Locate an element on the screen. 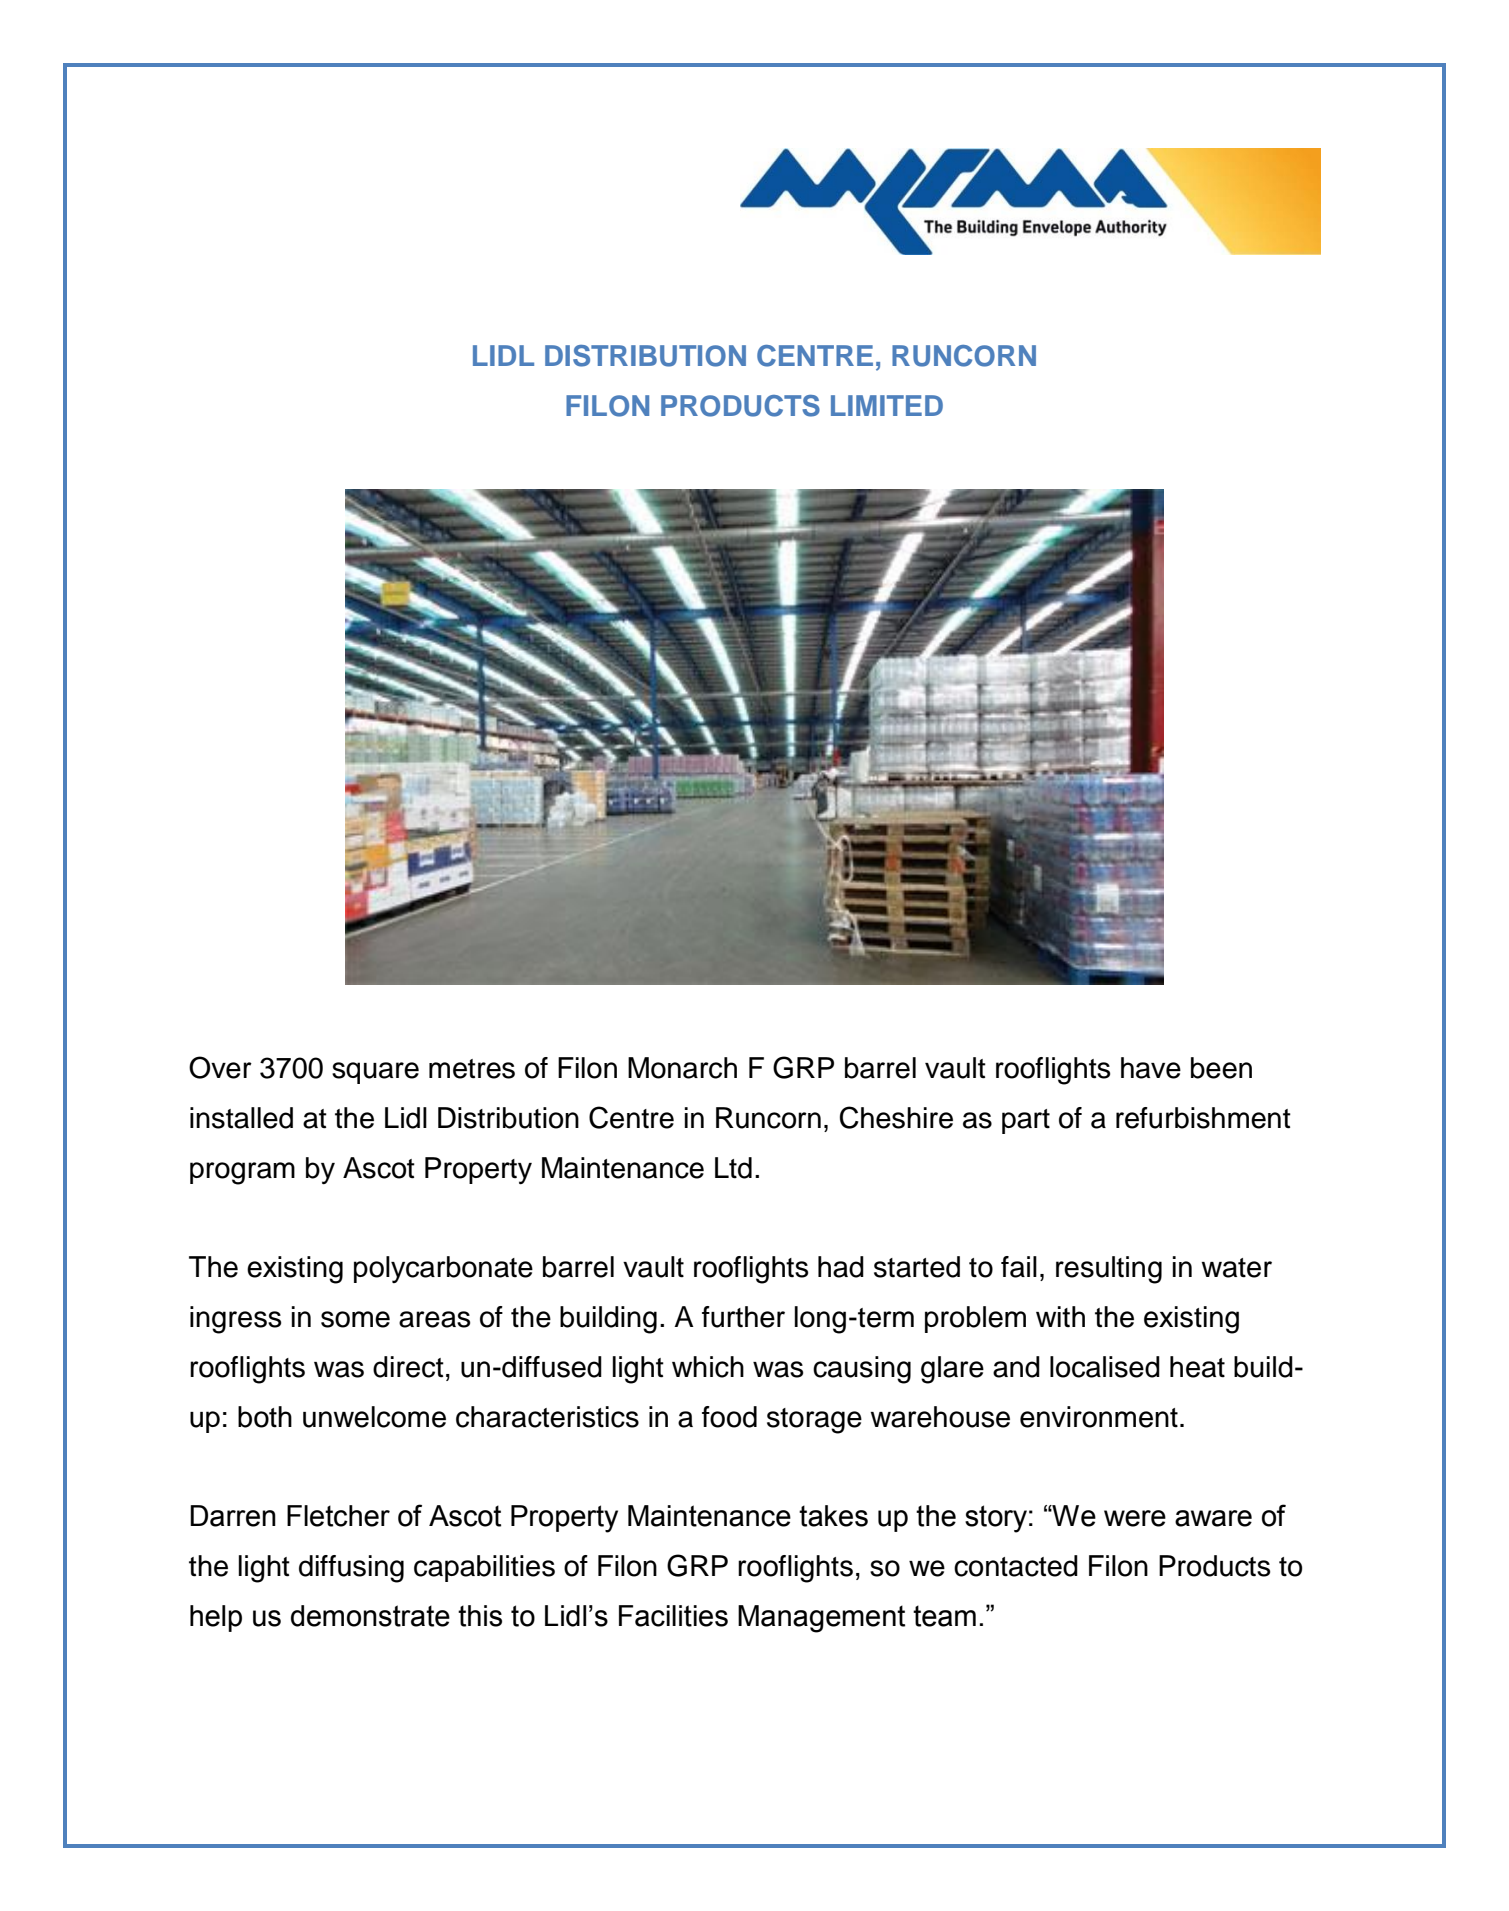 Image resolution: width=1509 pixels, height=1911 pixels. diffusing is located at coordinates (351, 1569).
